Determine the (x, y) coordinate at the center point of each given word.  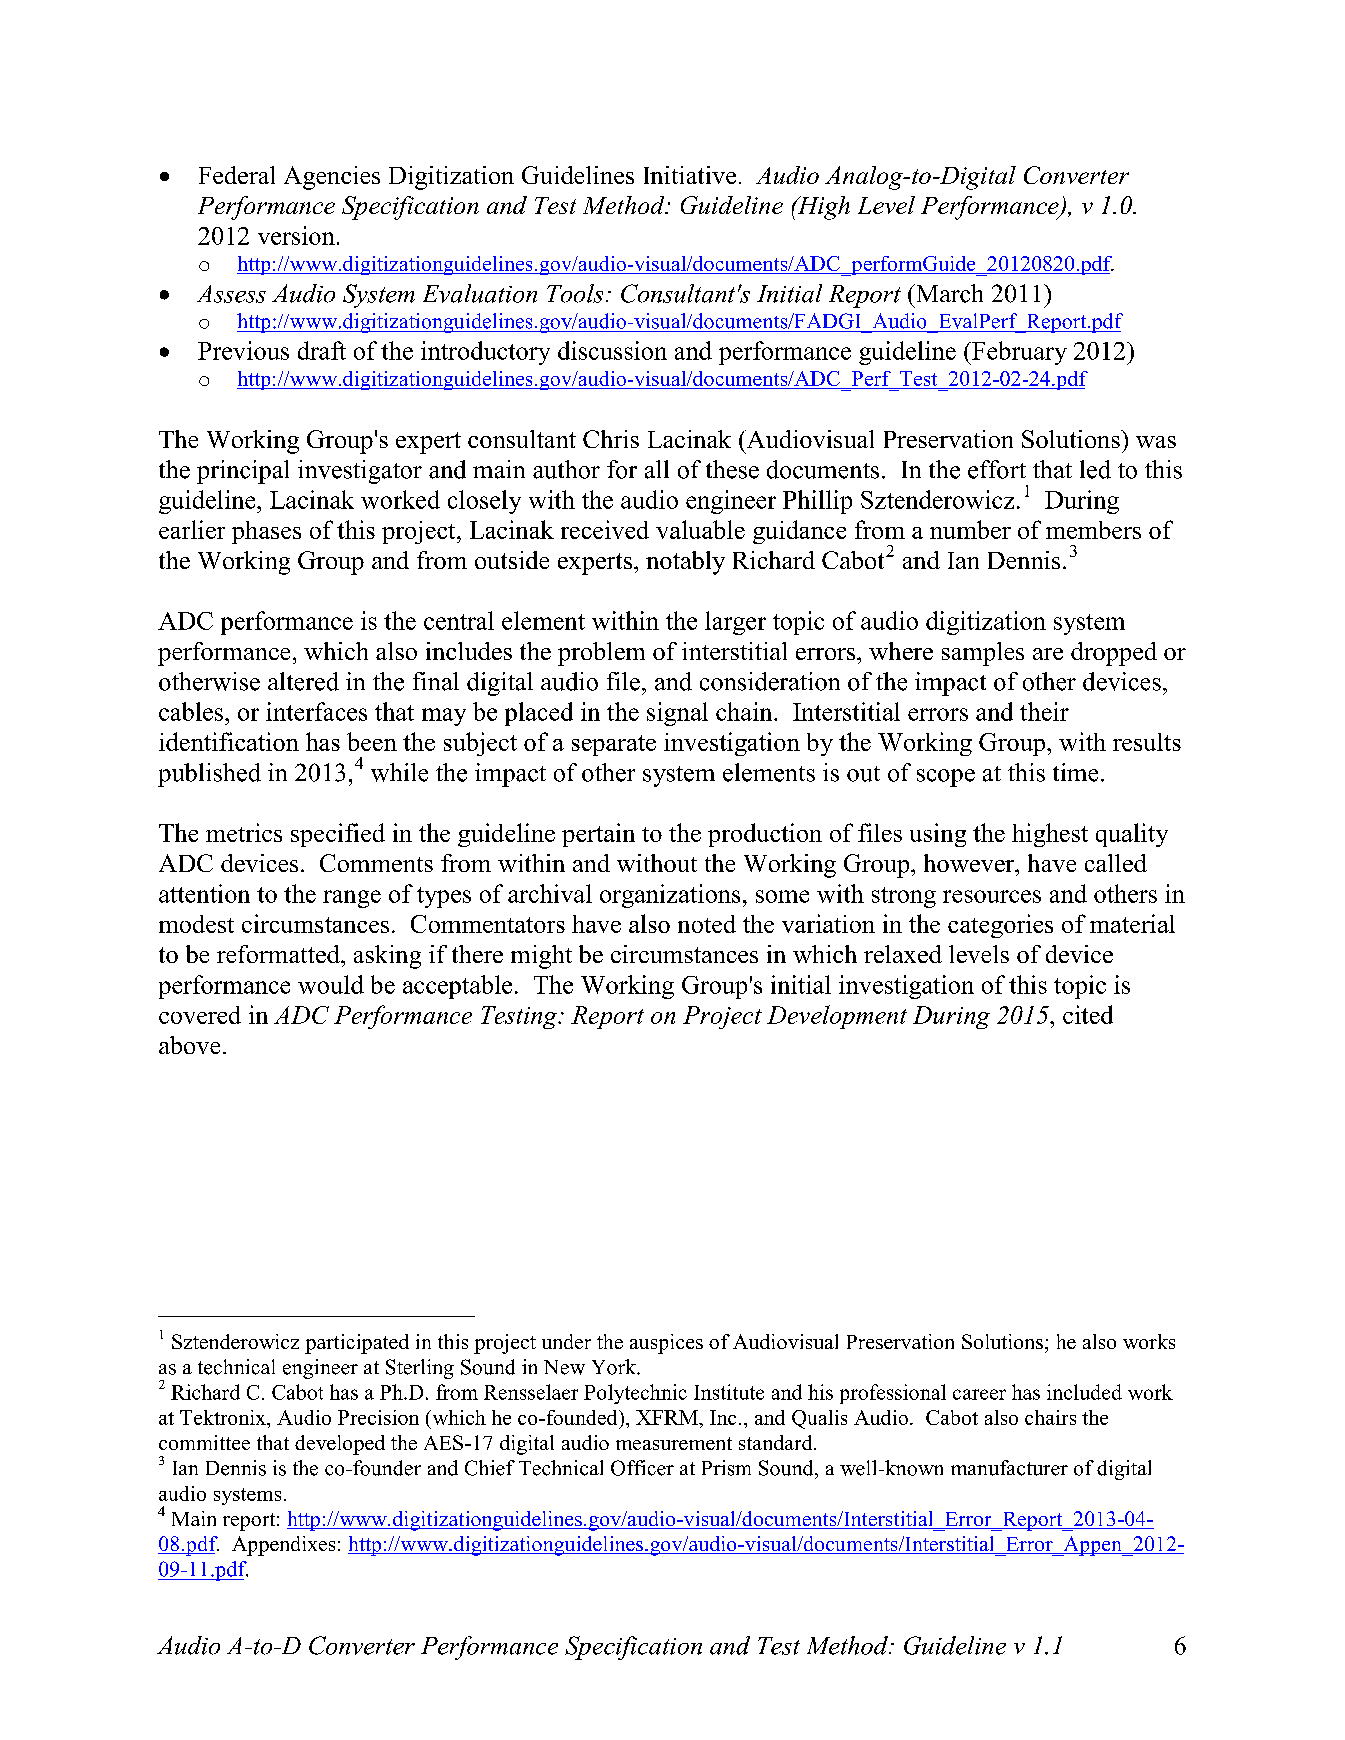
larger (735, 623)
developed (340, 1445)
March (948, 293)
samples (983, 654)
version (296, 235)
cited (1088, 1014)
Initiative (690, 175)
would (331, 984)
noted (707, 924)
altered (303, 681)
